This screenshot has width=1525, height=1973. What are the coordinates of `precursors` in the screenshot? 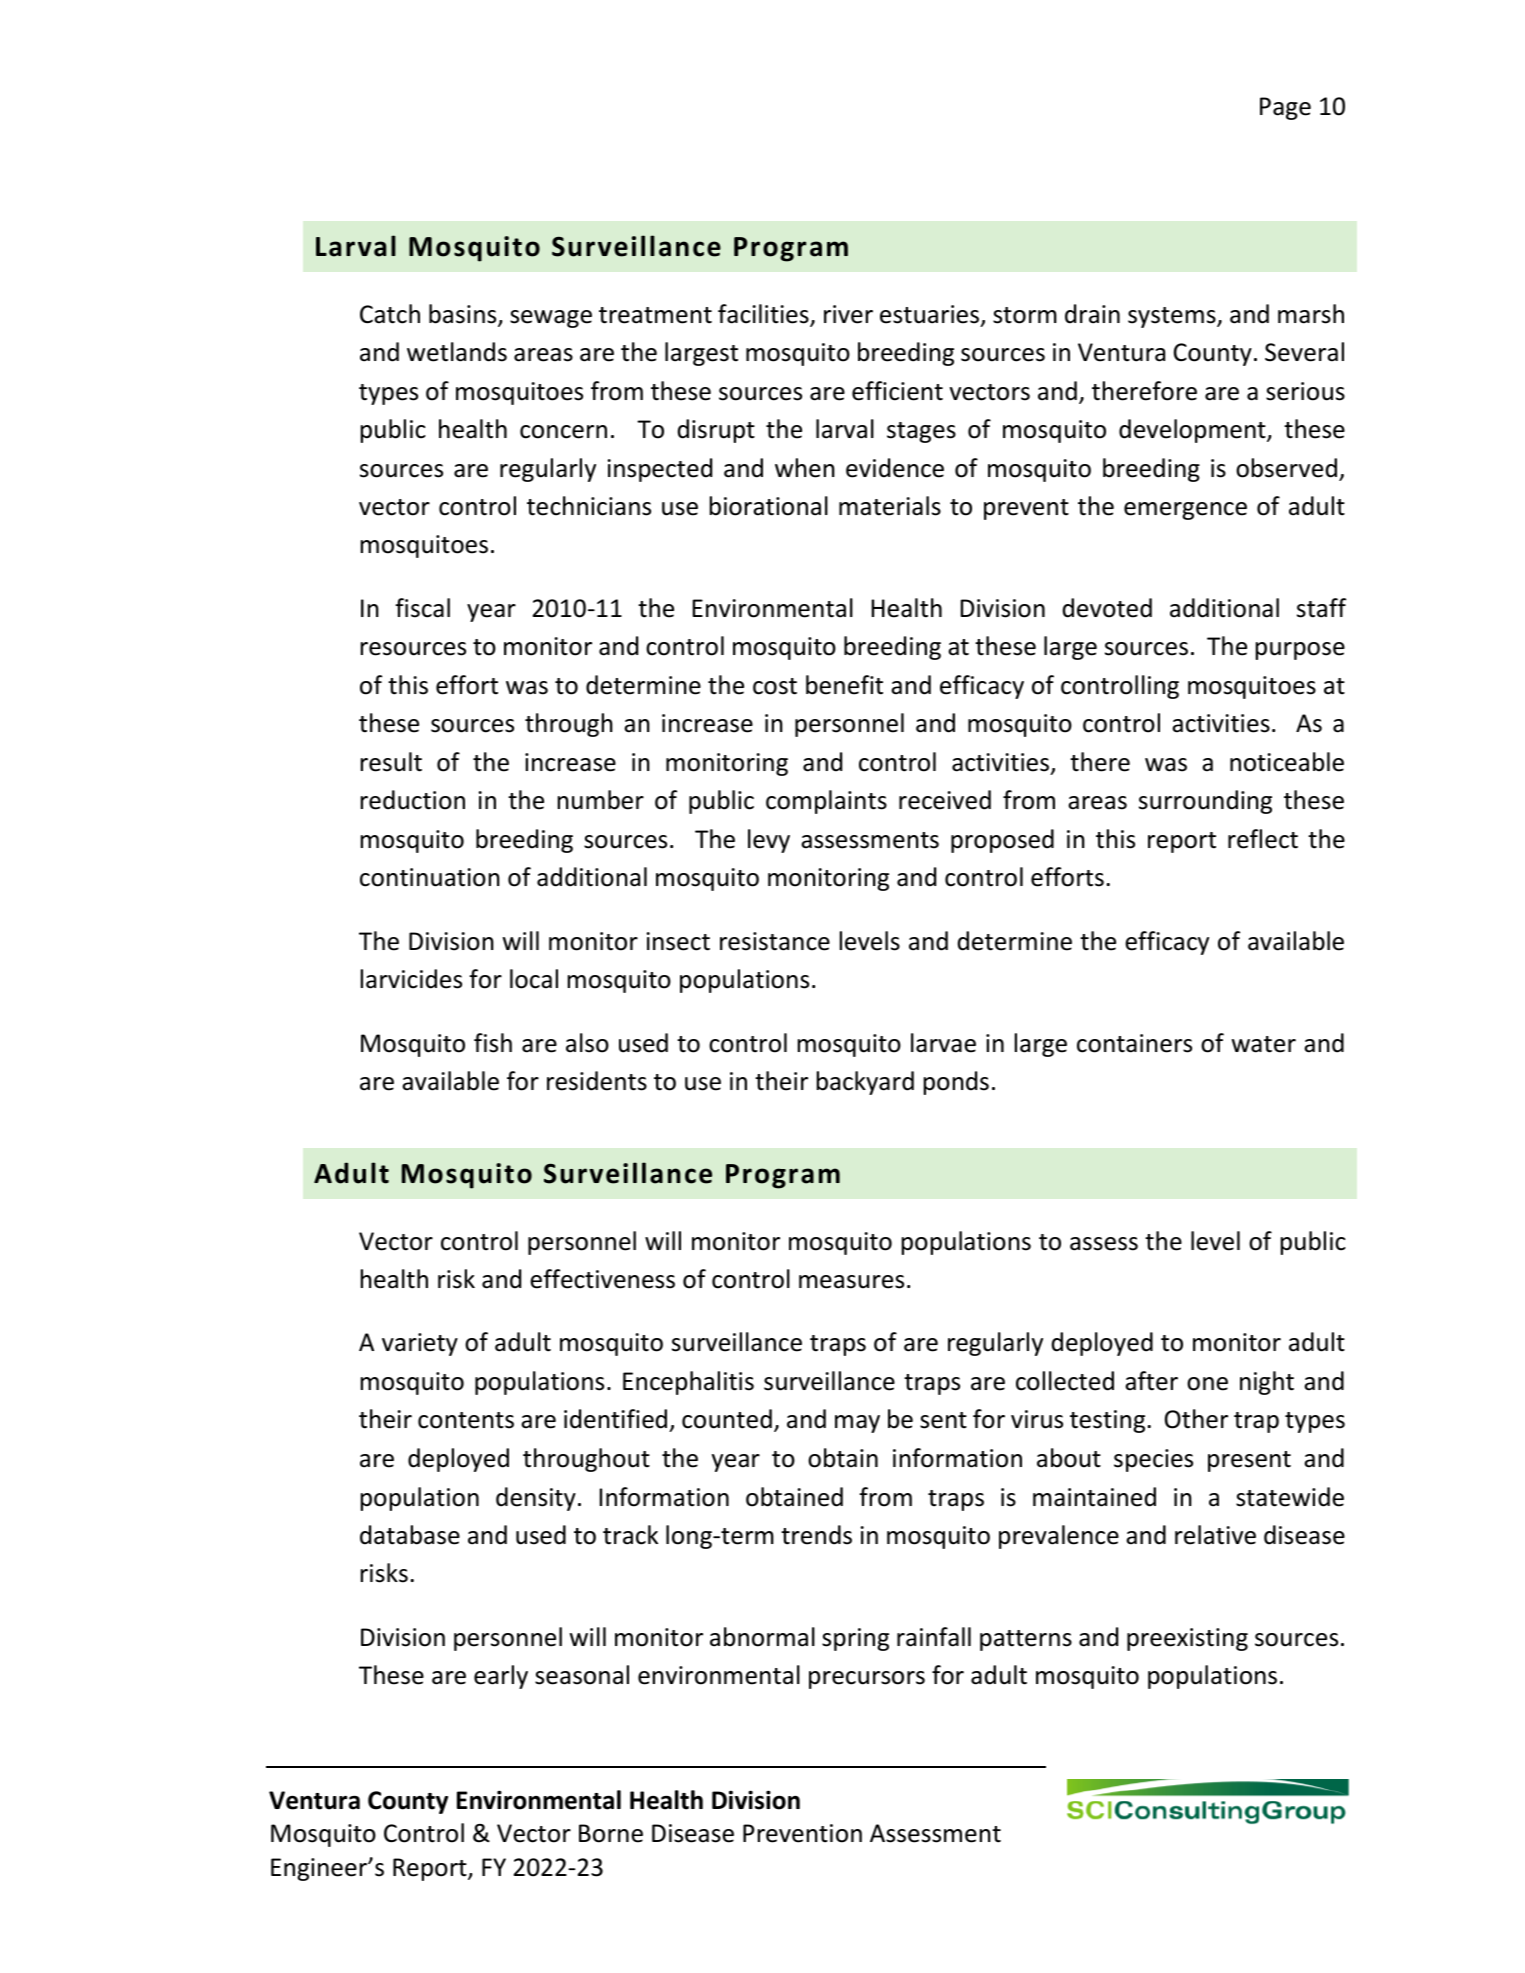 It's located at (867, 1680).
